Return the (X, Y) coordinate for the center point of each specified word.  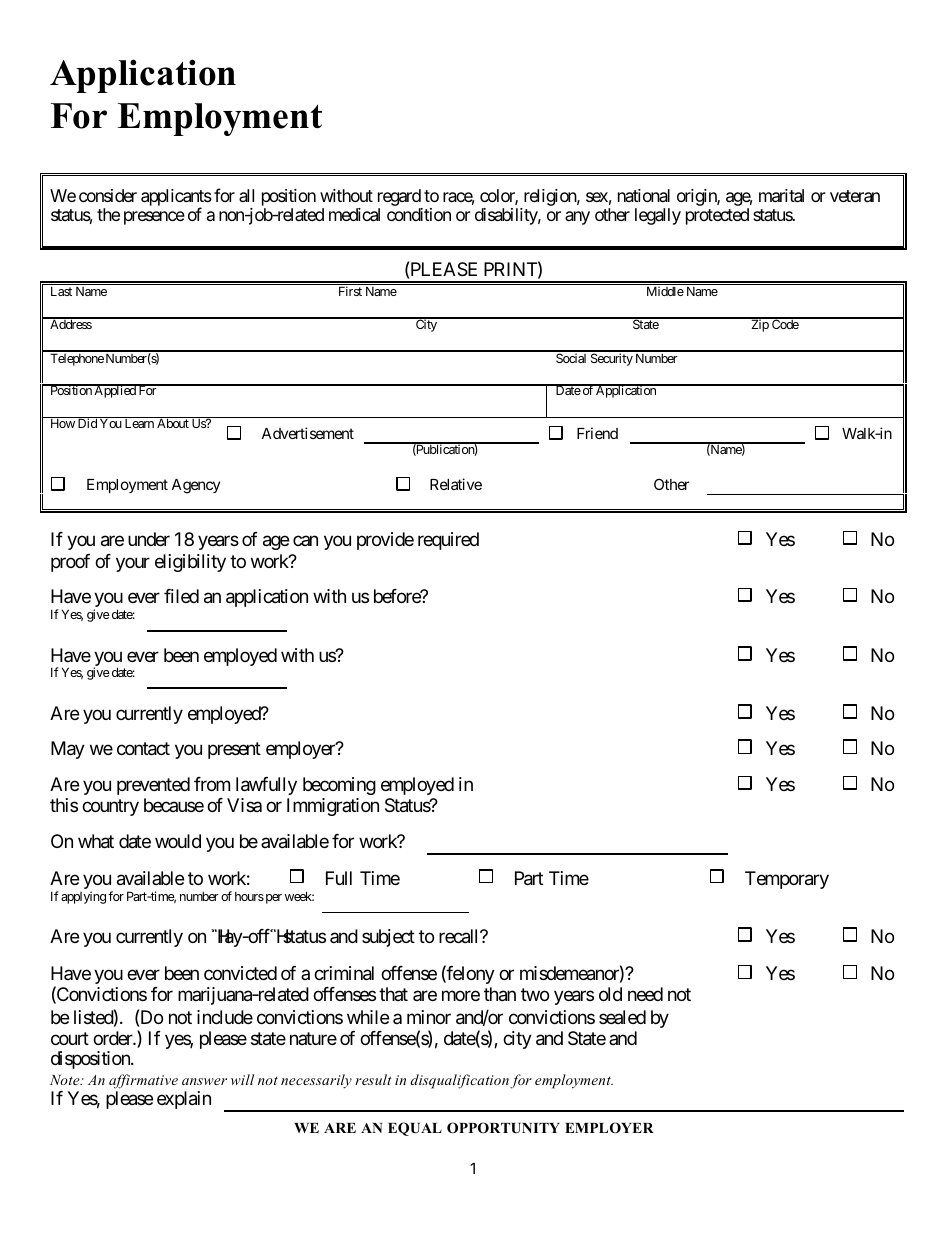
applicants (176, 198)
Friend (597, 433)
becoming (339, 786)
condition (419, 214)
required (448, 541)
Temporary (787, 880)
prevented (153, 786)
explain (184, 1100)
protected (717, 216)
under (149, 539)
